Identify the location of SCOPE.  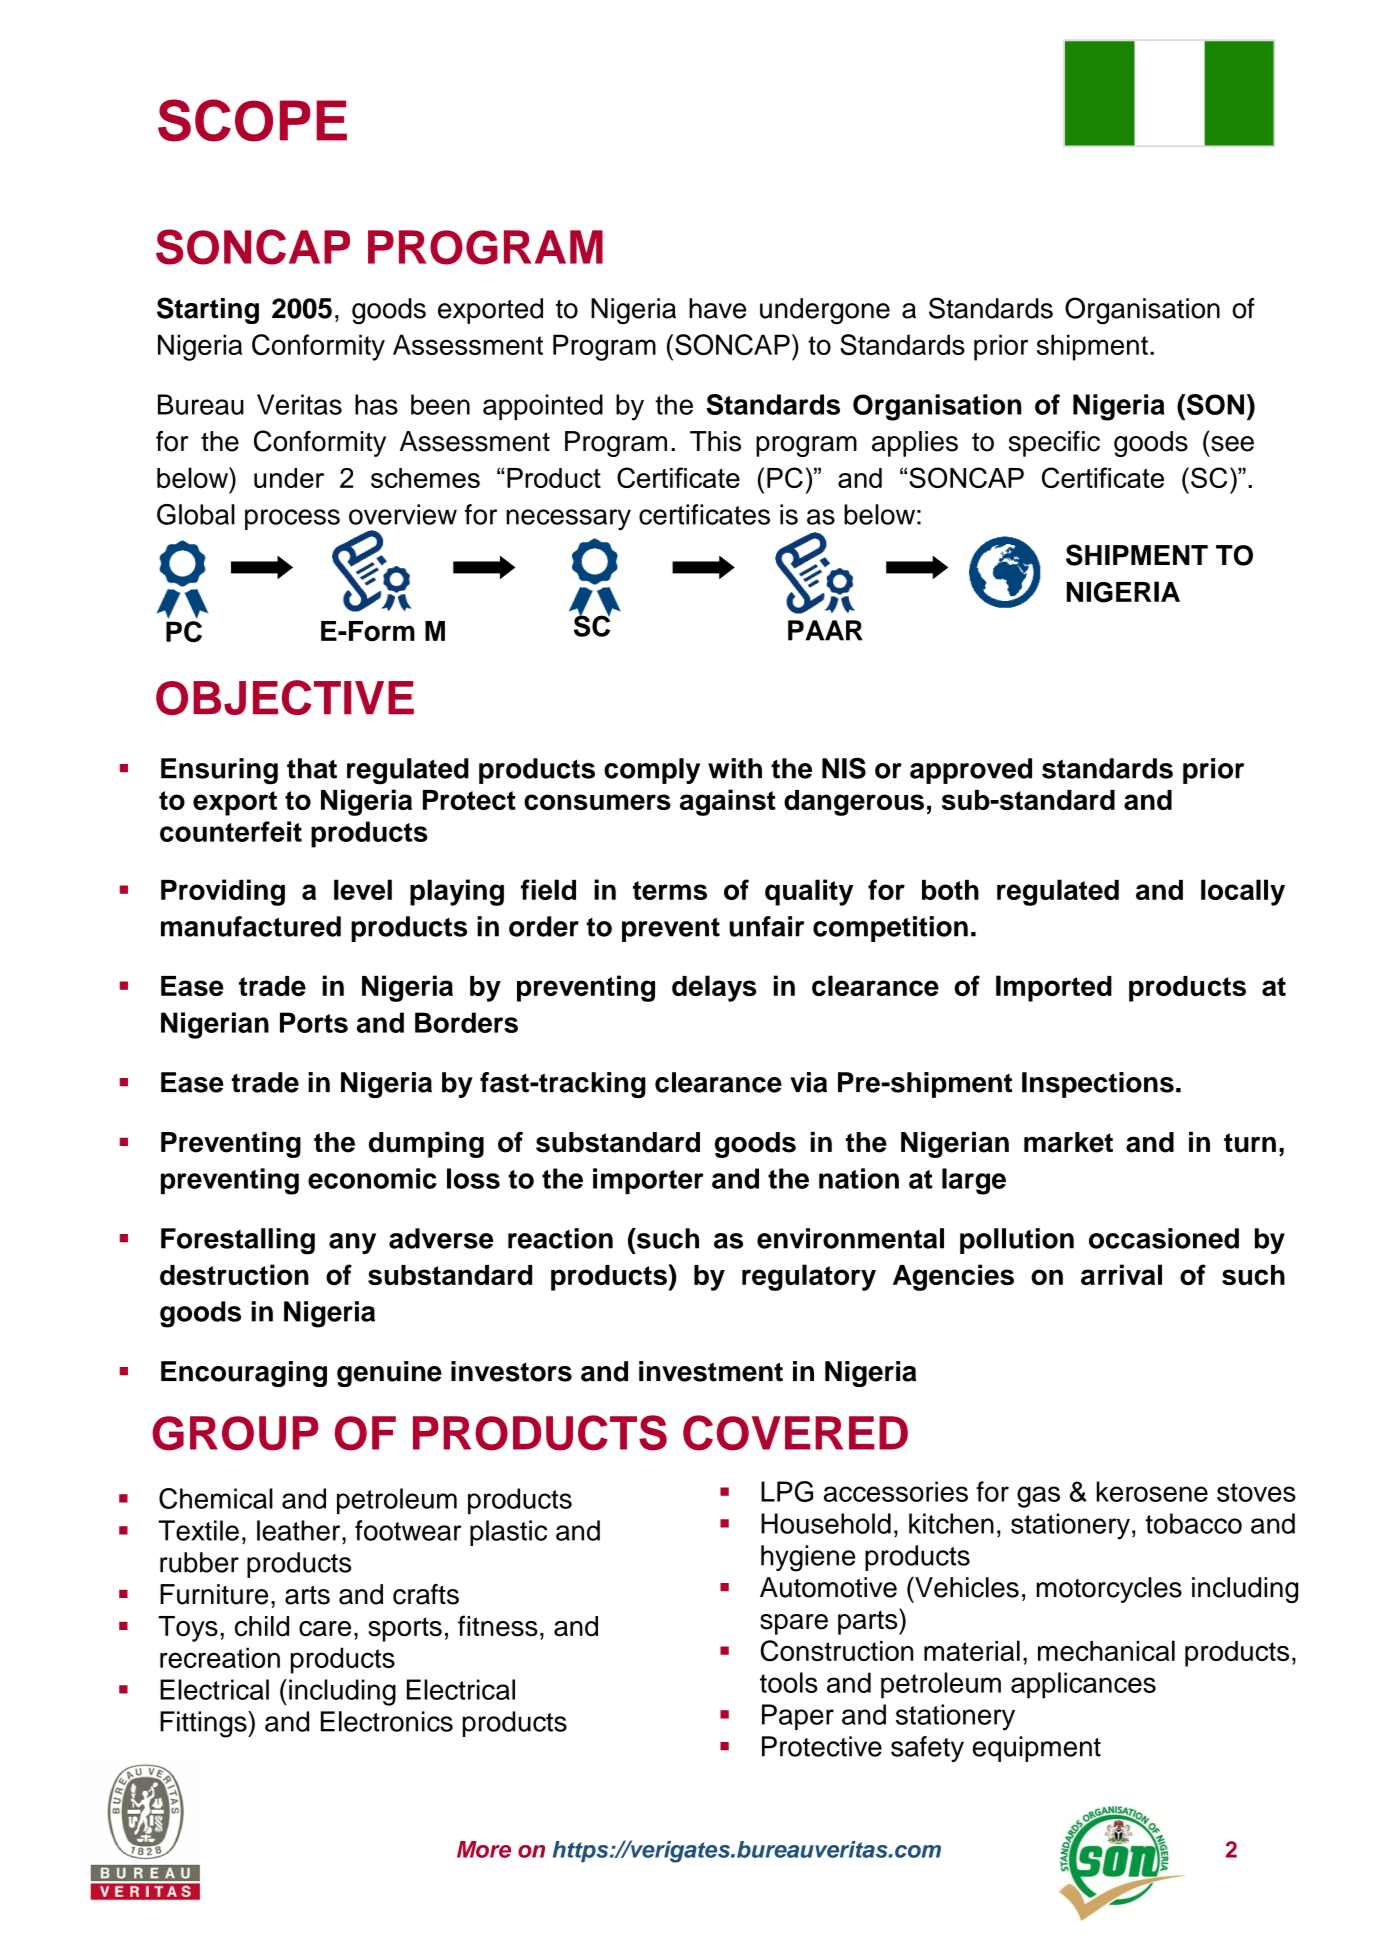
(252, 120).
